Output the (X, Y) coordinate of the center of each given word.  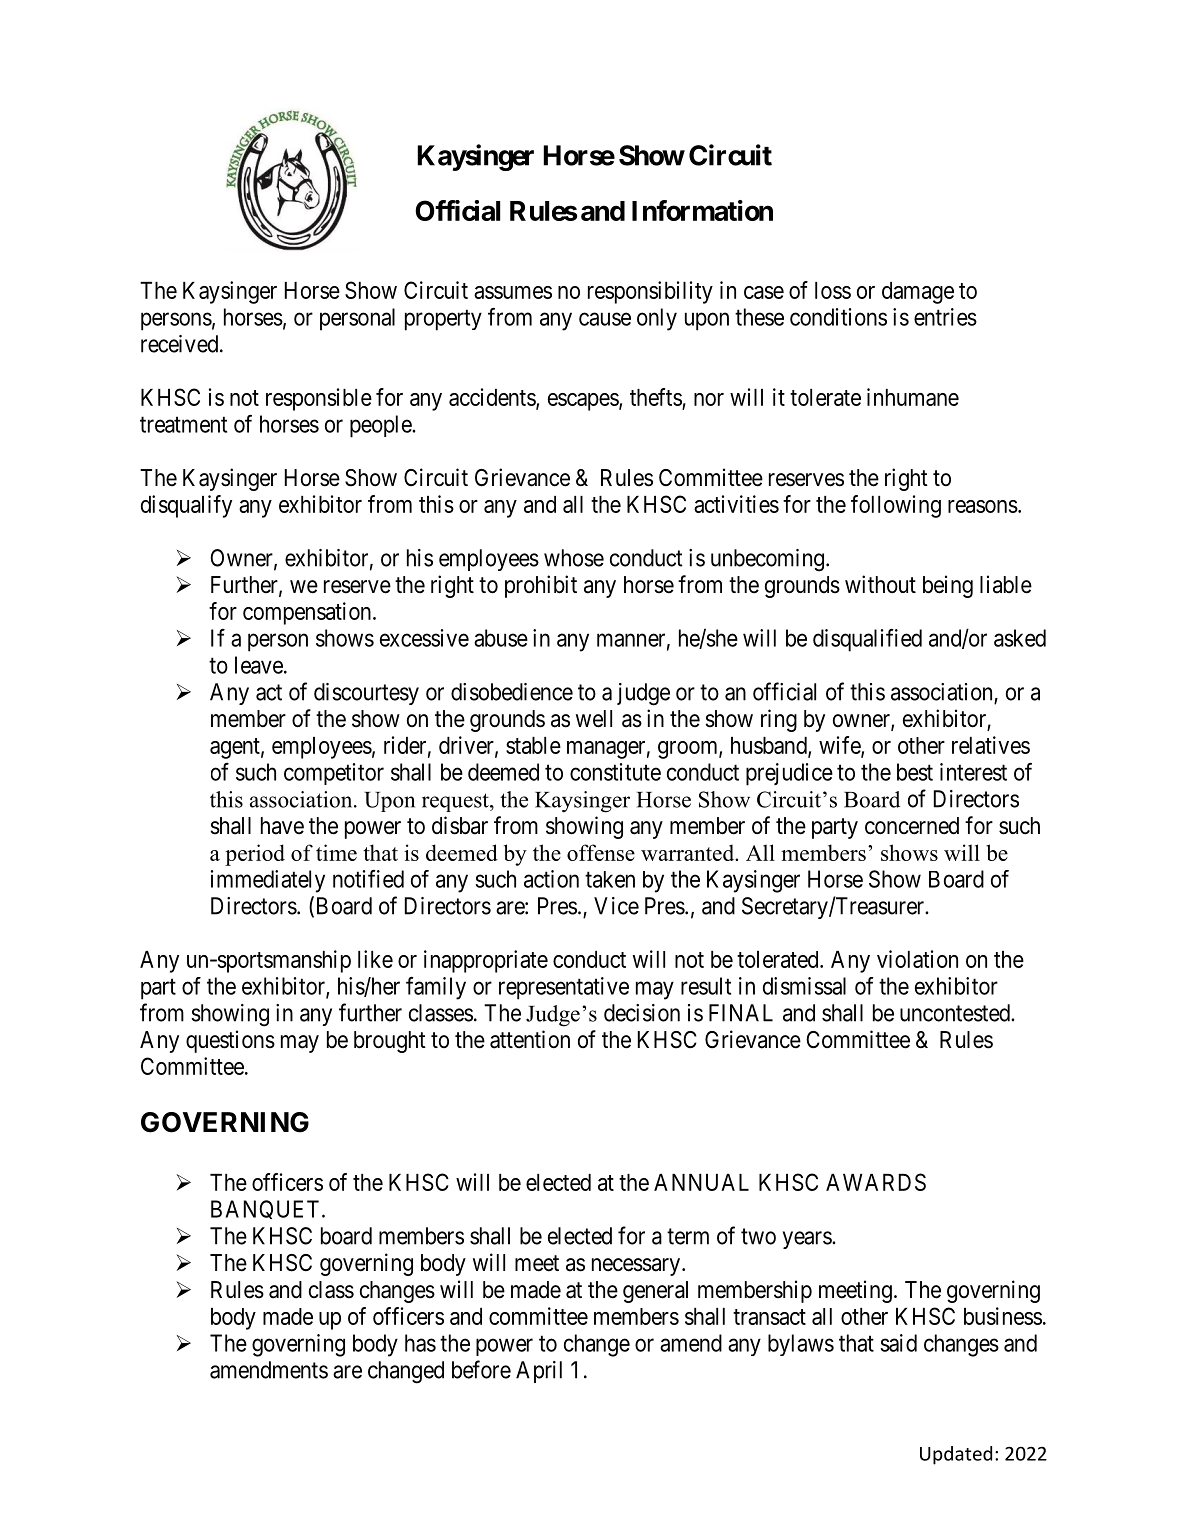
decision (642, 1013)
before (481, 1369)
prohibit (541, 586)
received (181, 344)
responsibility (650, 292)
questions (230, 1041)
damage (918, 293)
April (539, 1372)
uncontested (956, 1013)
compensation (308, 613)
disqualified (867, 640)
